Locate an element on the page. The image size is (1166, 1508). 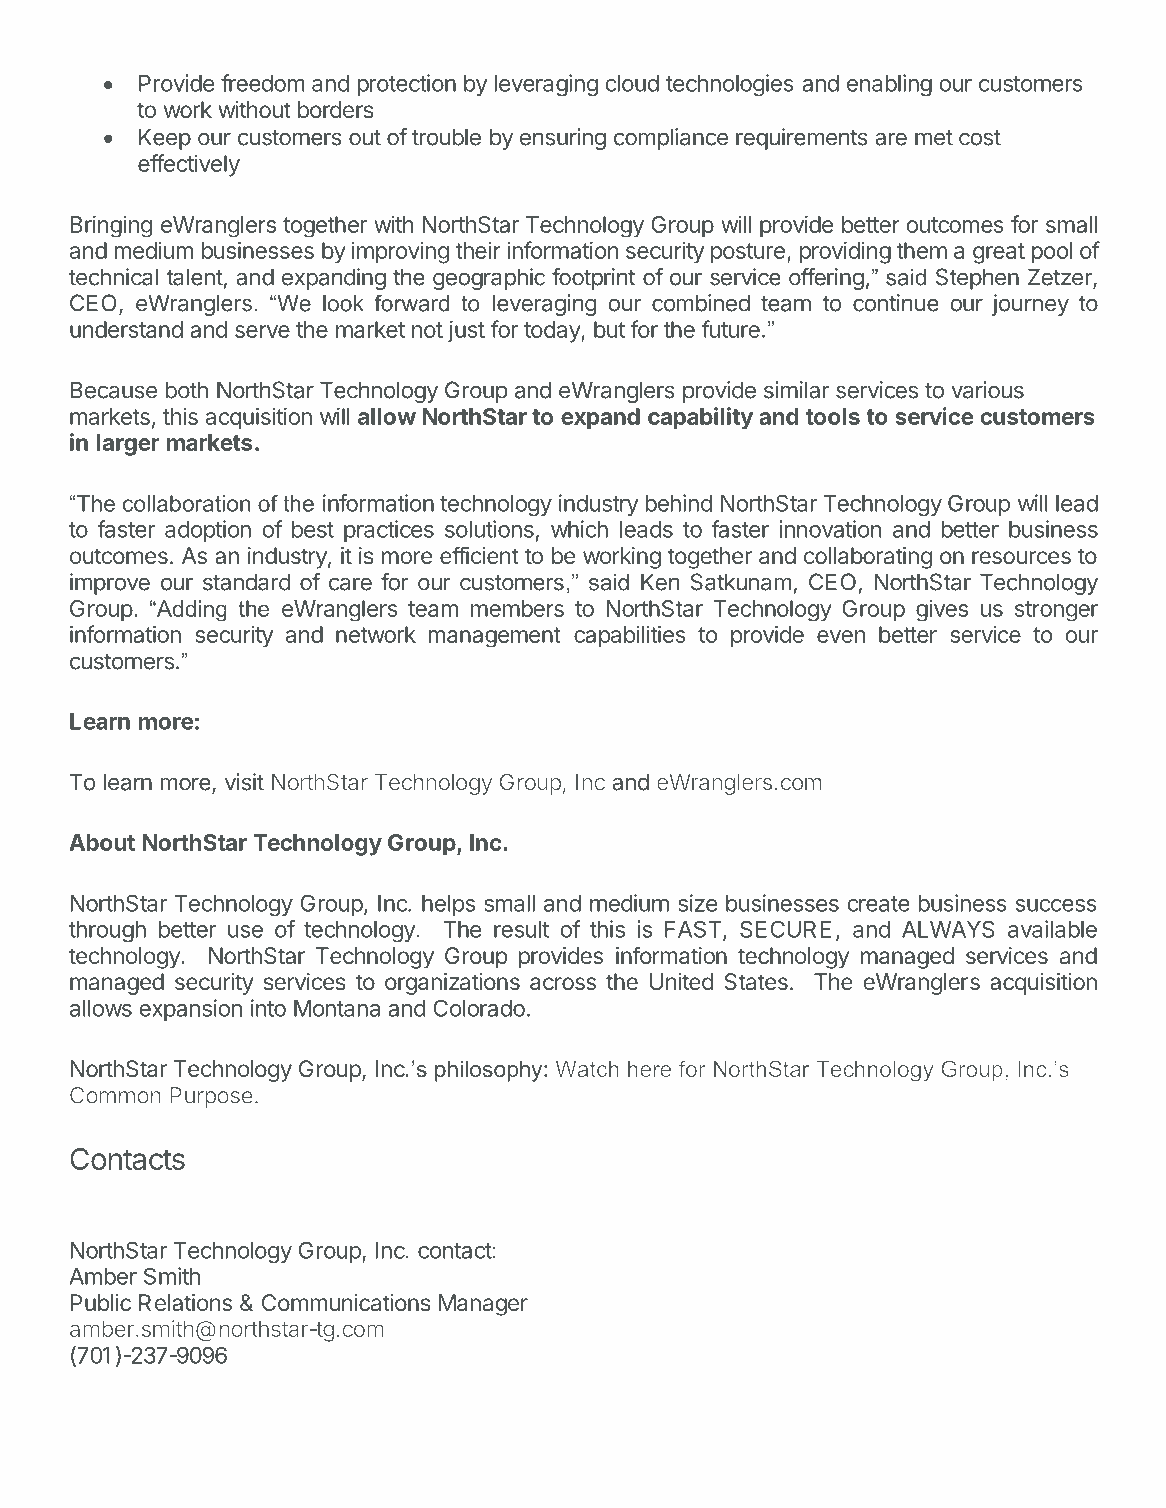
collaborating is located at coordinates (868, 558).
